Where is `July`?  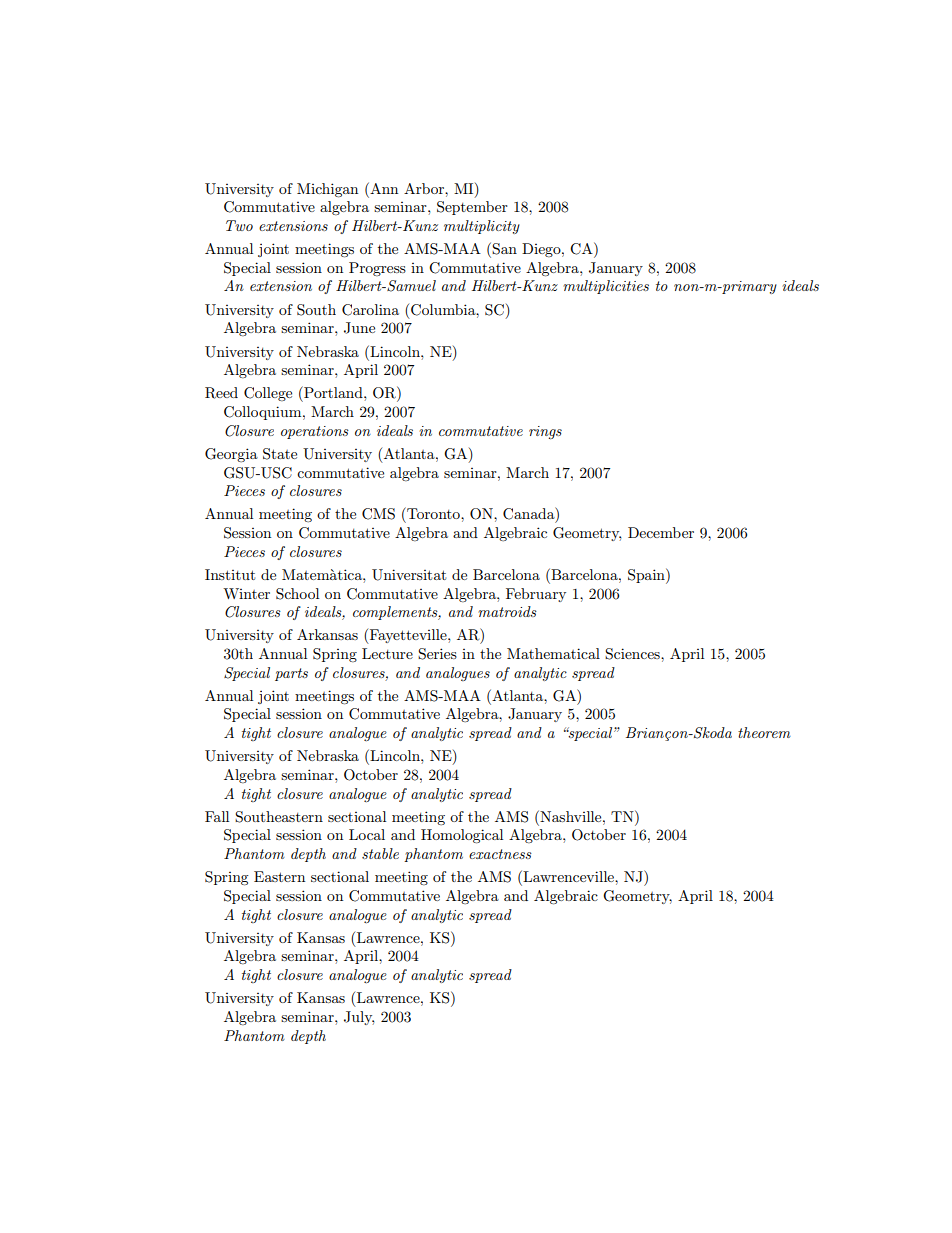
July is located at coordinates (359, 1018).
